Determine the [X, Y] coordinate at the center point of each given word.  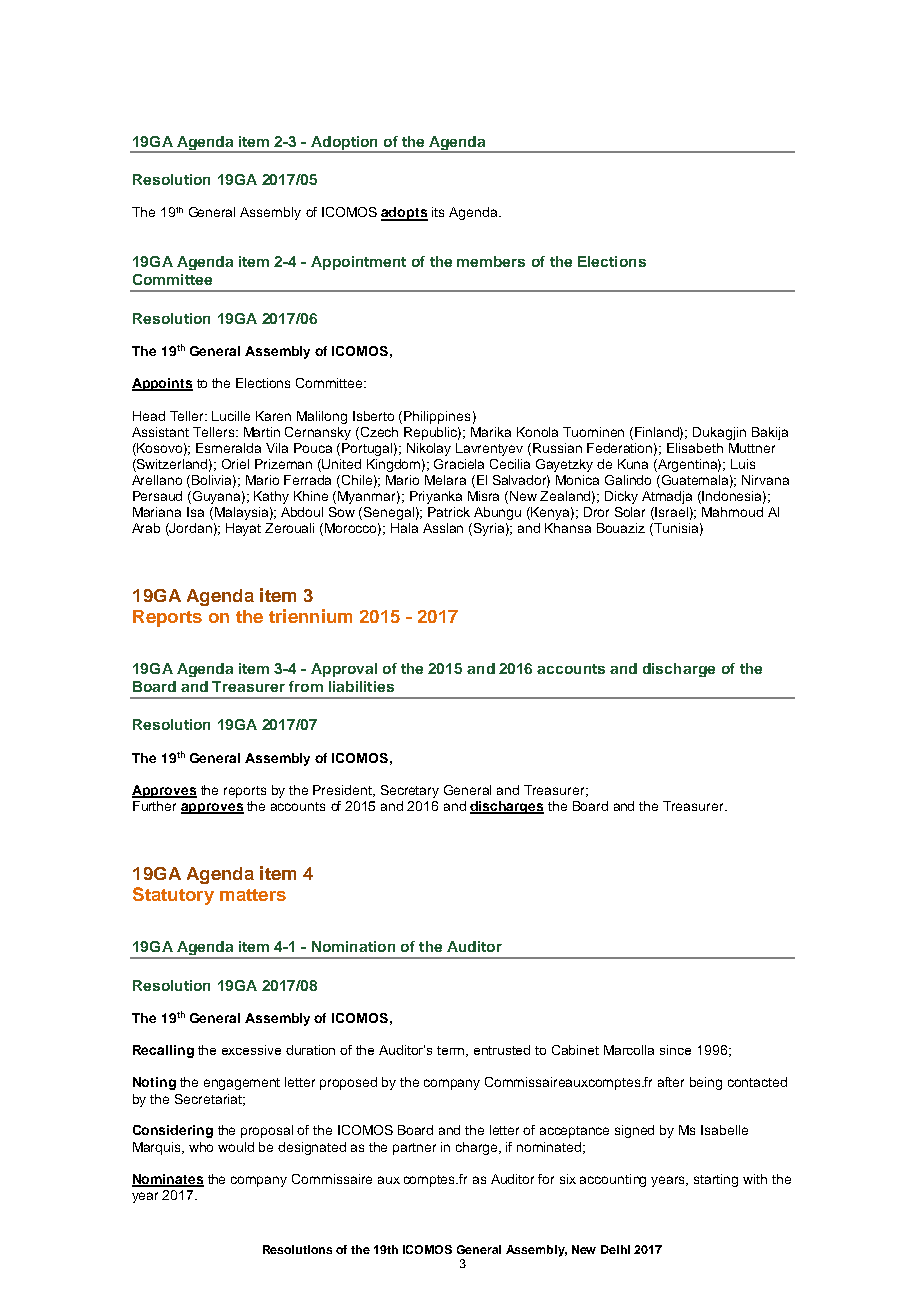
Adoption [344, 144]
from [306, 686]
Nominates [168, 1180]
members [491, 261]
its [438, 212]
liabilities [361, 686]
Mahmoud [732, 512]
